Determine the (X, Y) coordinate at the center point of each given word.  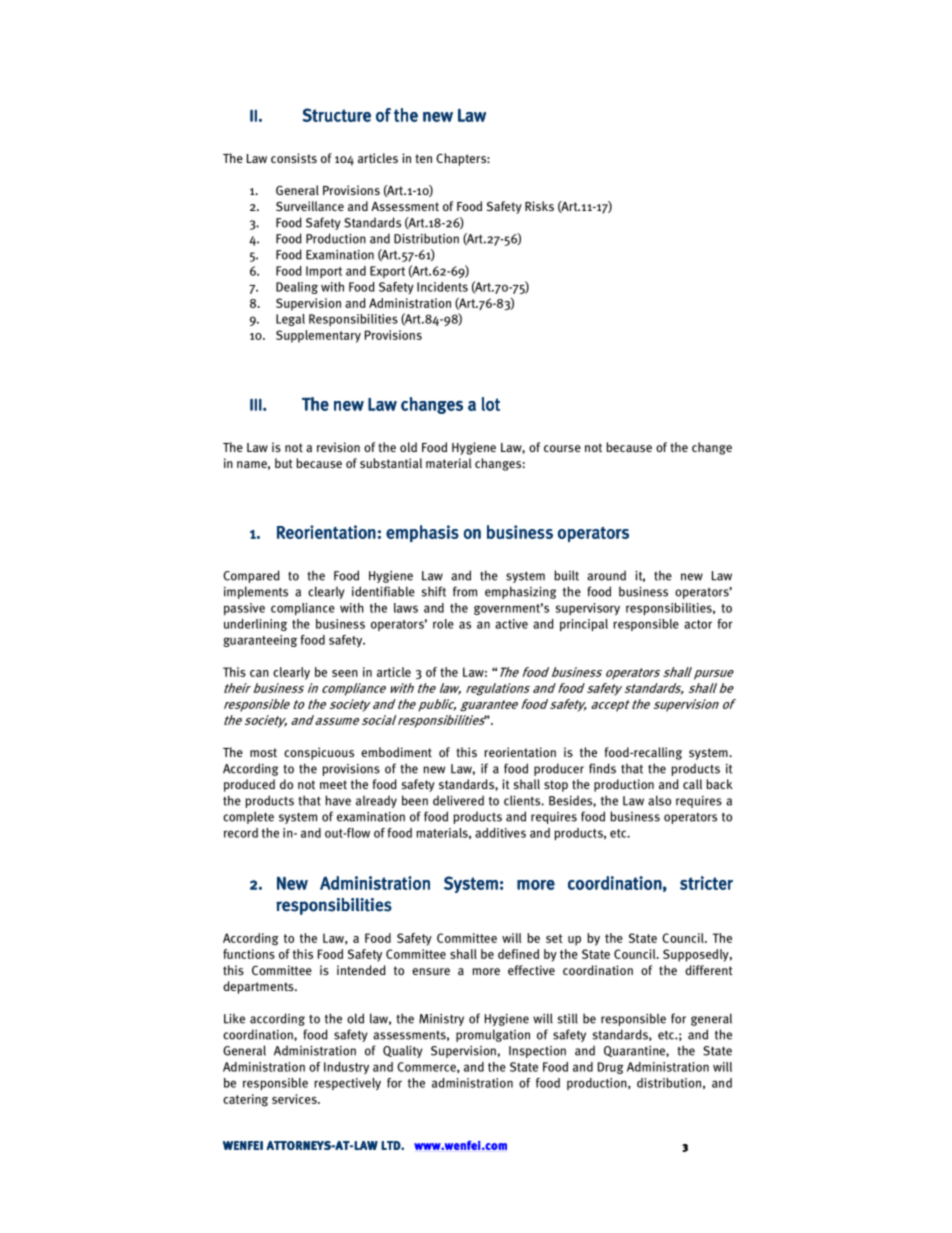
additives (500, 833)
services (295, 1099)
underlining (255, 625)
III (256, 405)
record (241, 833)
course (562, 448)
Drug (611, 1068)
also (659, 800)
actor (698, 624)
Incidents (442, 287)
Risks (539, 206)
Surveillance (310, 206)
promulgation (493, 1035)
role (443, 624)
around (606, 575)
